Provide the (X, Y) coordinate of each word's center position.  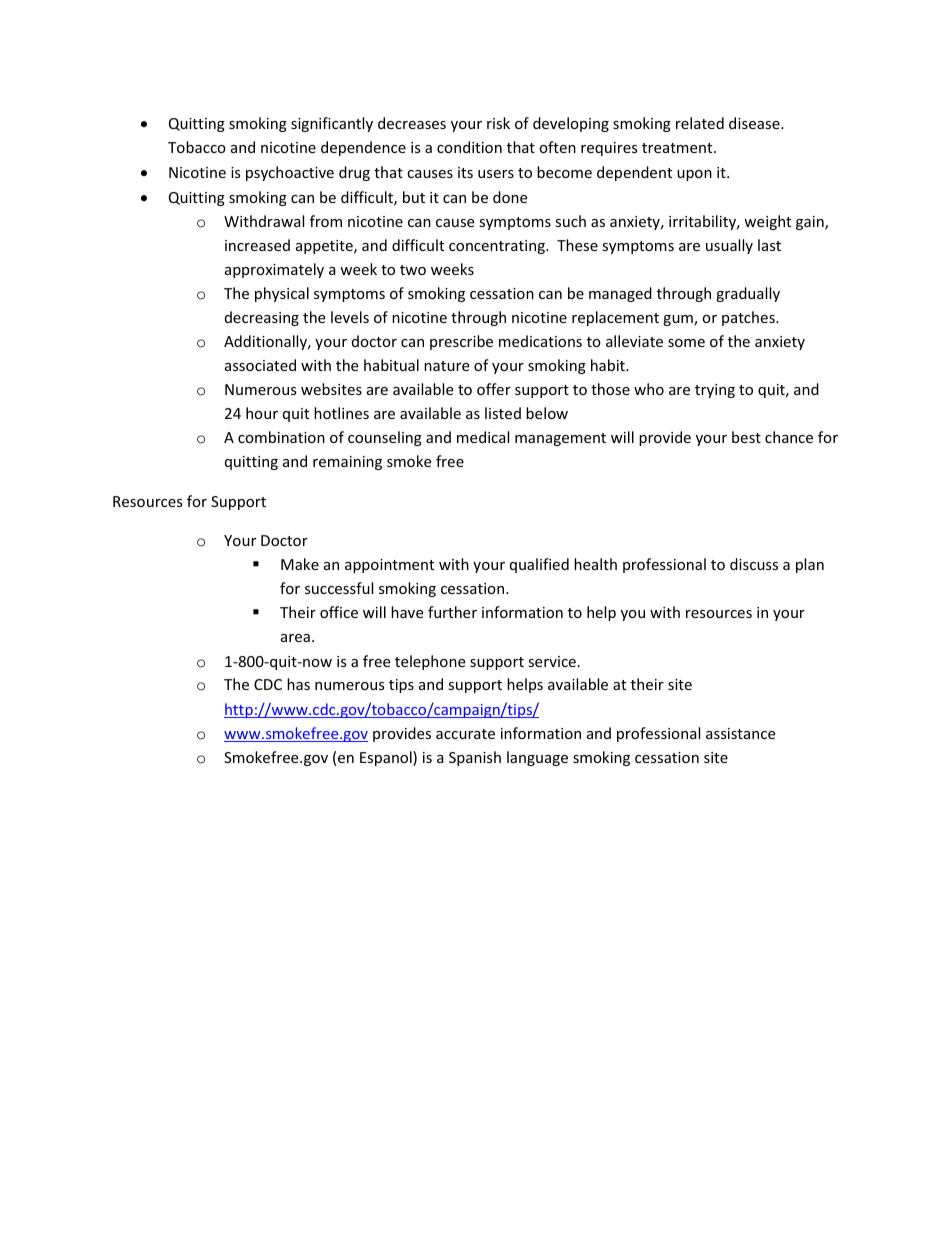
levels (350, 317)
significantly (332, 124)
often (557, 147)
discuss (754, 564)
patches (749, 318)
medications (540, 341)
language (537, 758)
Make (300, 564)
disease (755, 123)
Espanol (387, 758)
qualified (539, 565)
